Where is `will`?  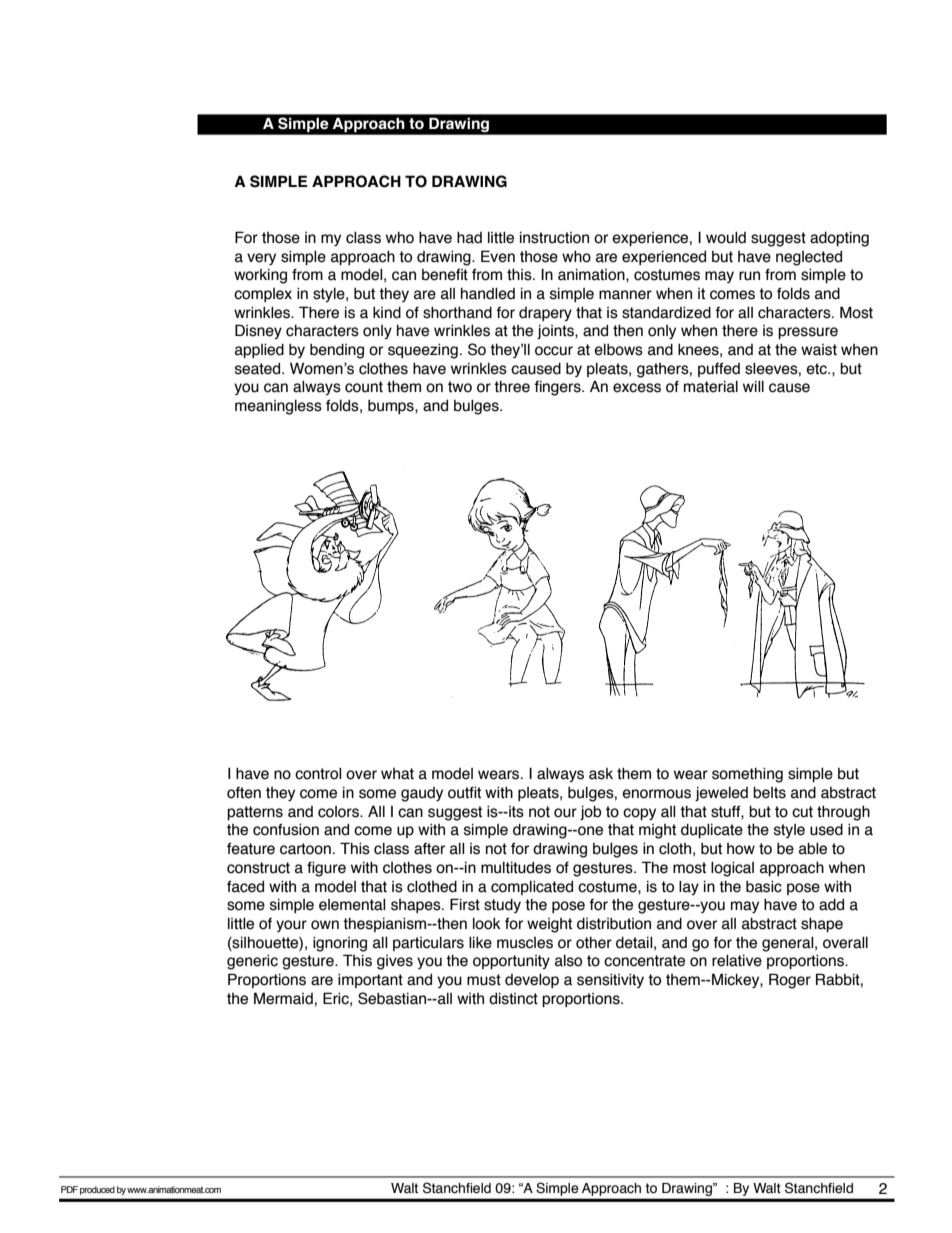
will is located at coordinates (753, 386).
